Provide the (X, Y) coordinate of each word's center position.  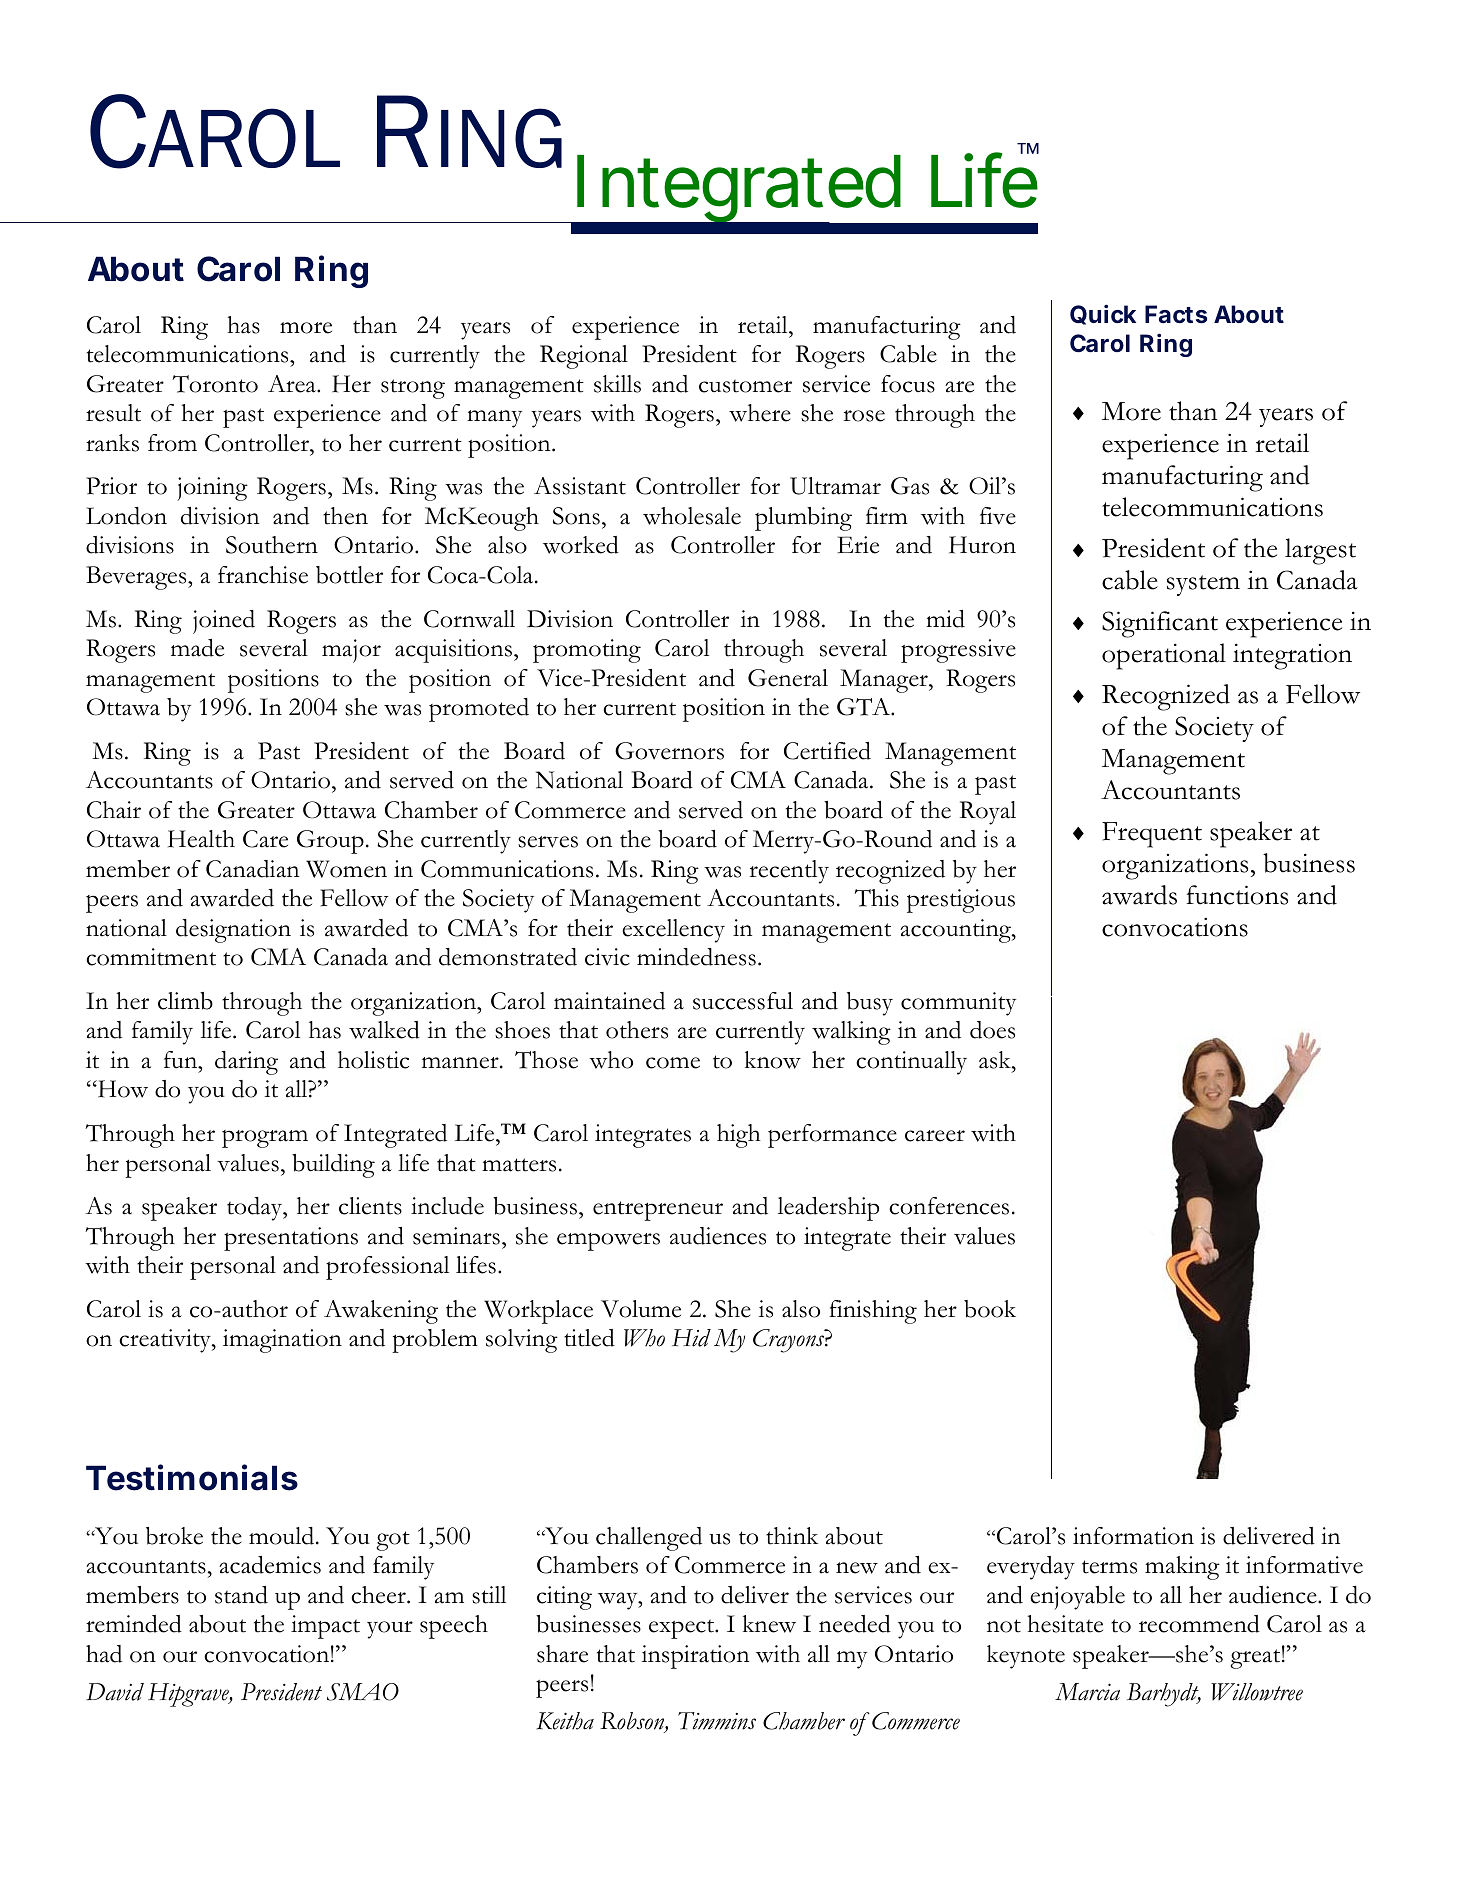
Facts (1176, 314)
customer (745, 386)
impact (325, 1627)
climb (185, 1001)
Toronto (215, 384)
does (992, 1030)
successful (743, 1001)
